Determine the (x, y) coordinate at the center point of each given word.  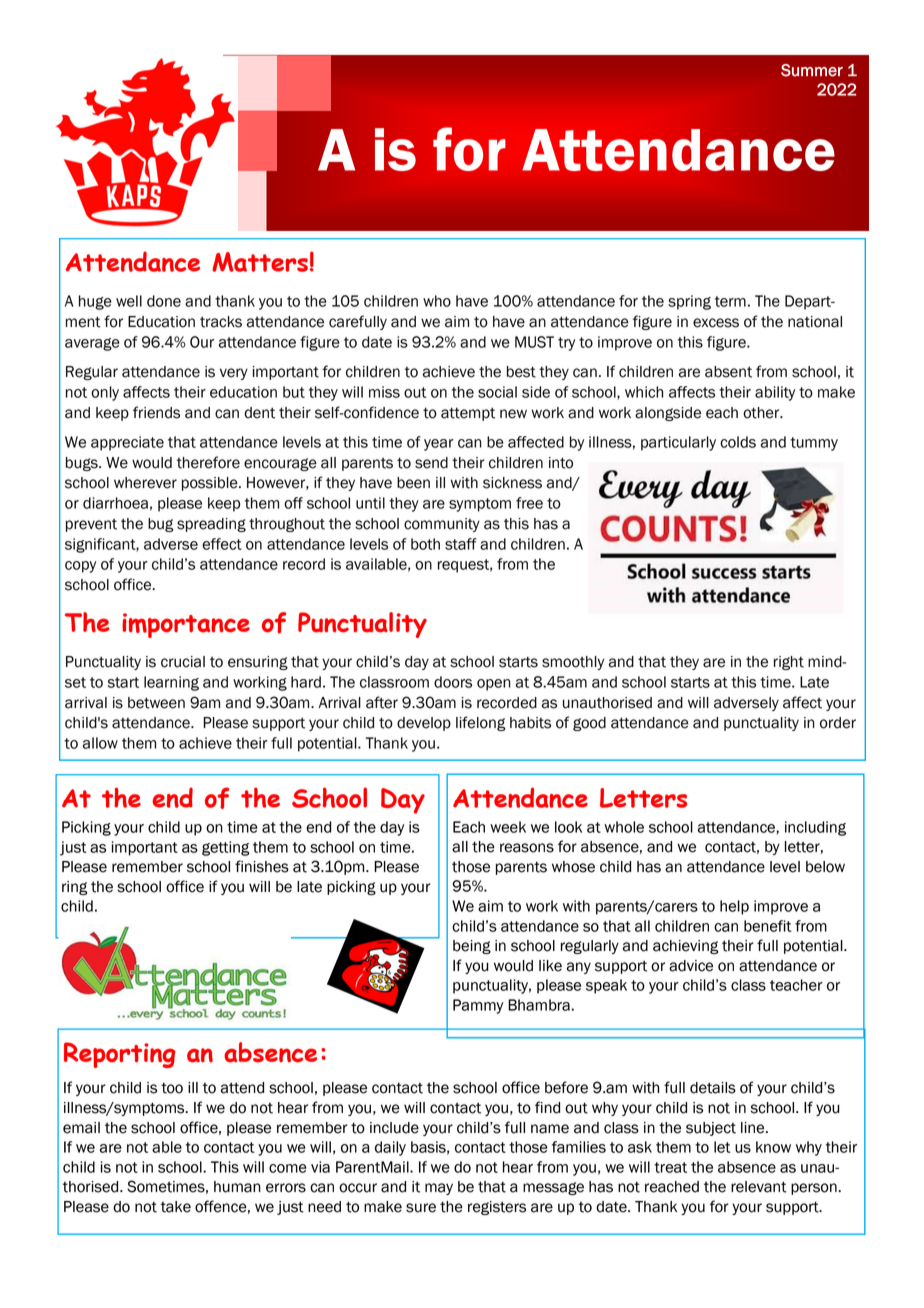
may (439, 1189)
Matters (260, 262)
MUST (534, 342)
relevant (759, 1187)
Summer (812, 70)
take (176, 1207)
